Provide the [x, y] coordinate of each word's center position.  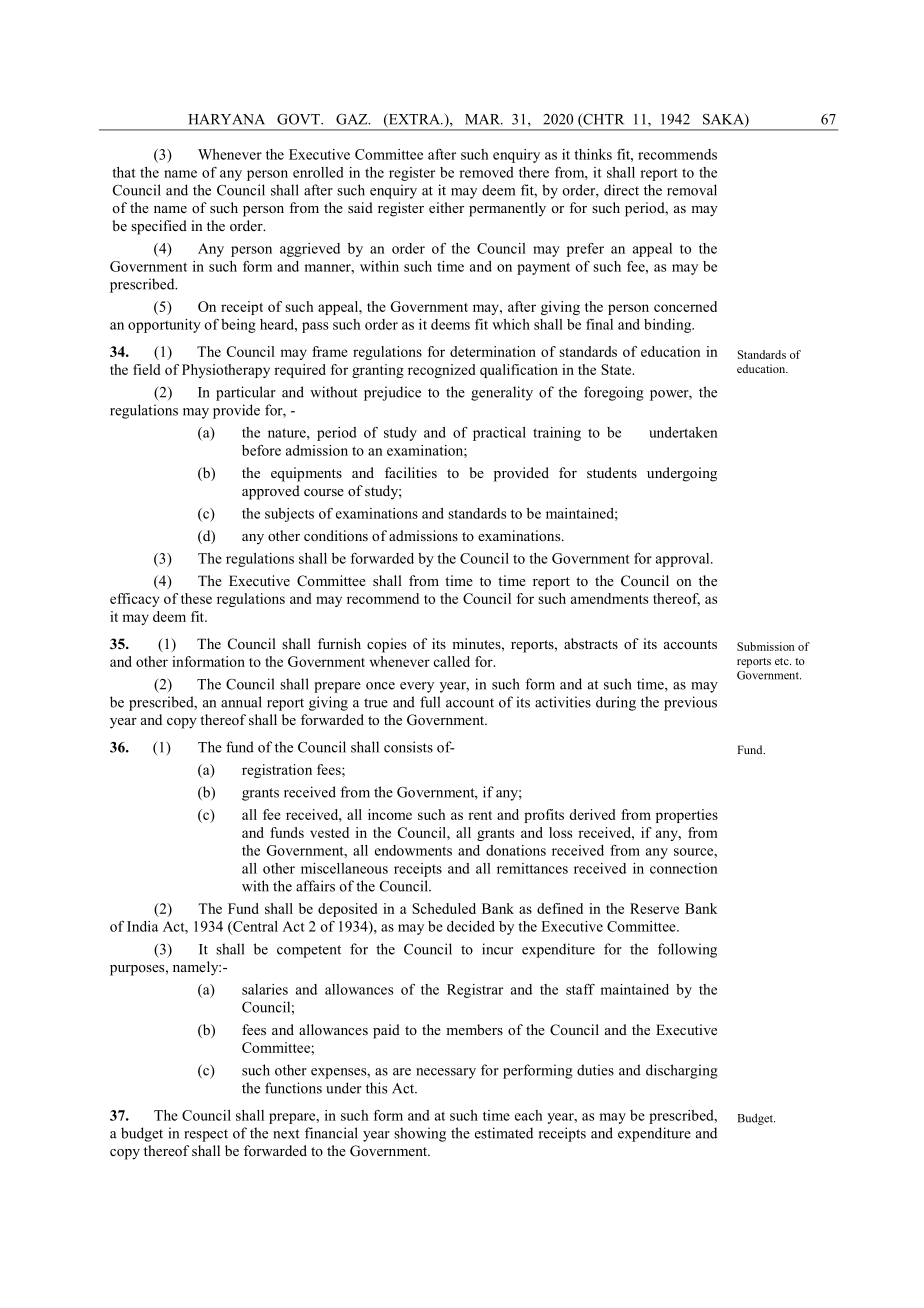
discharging [682, 1071]
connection [684, 868]
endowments [413, 850]
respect [206, 1135]
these [196, 598]
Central [254, 927]
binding [669, 326]
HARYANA [226, 119]
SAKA [724, 120]
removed [486, 172]
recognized [442, 371]
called [452, 661]
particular [246, 393]
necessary [446, 1073]
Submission [766, 646]
